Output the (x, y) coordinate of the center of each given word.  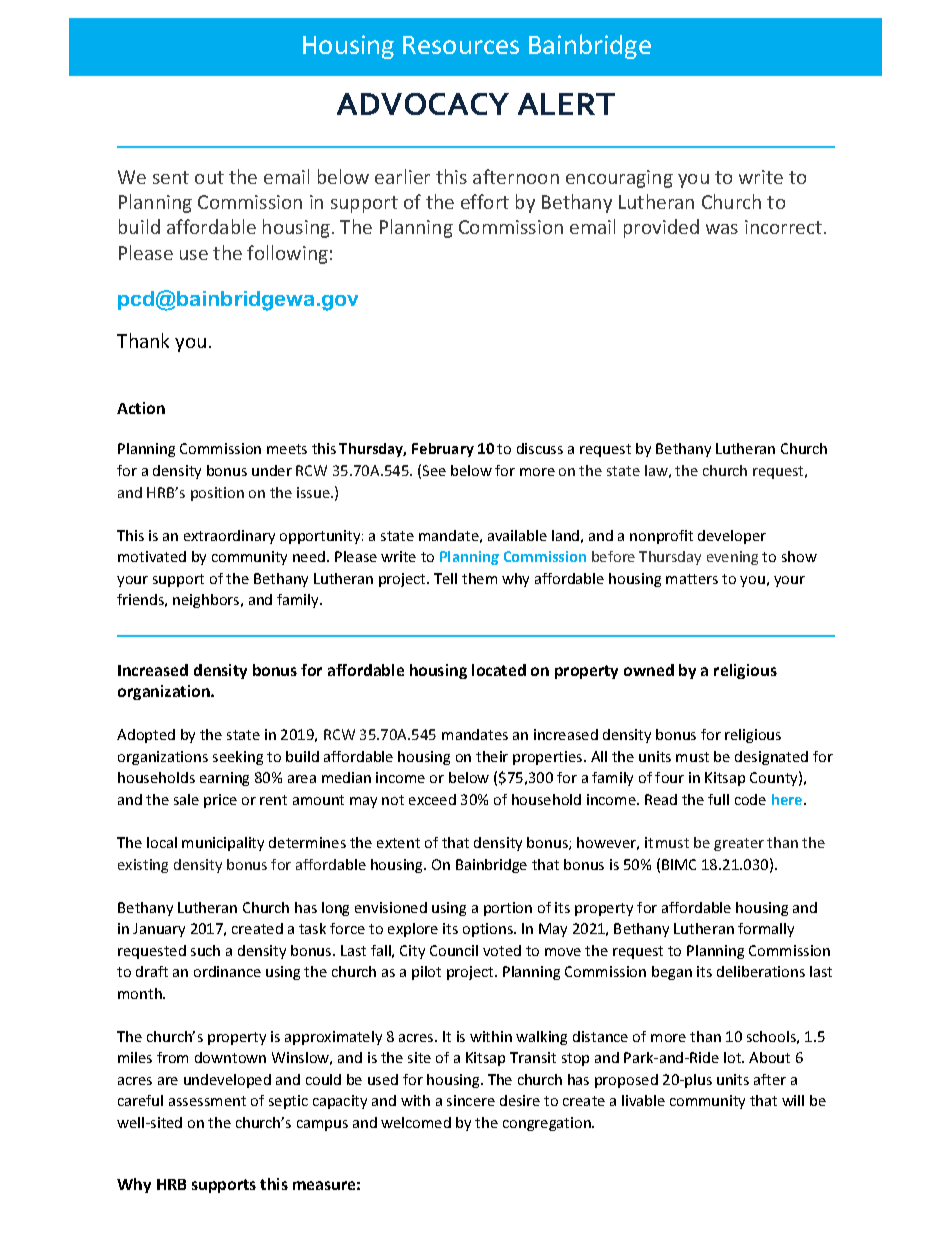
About (769, 1057)
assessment (207, 1101)
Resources (461, 45)
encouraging (619, 179)
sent (171, 177)
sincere (471, 1100)
